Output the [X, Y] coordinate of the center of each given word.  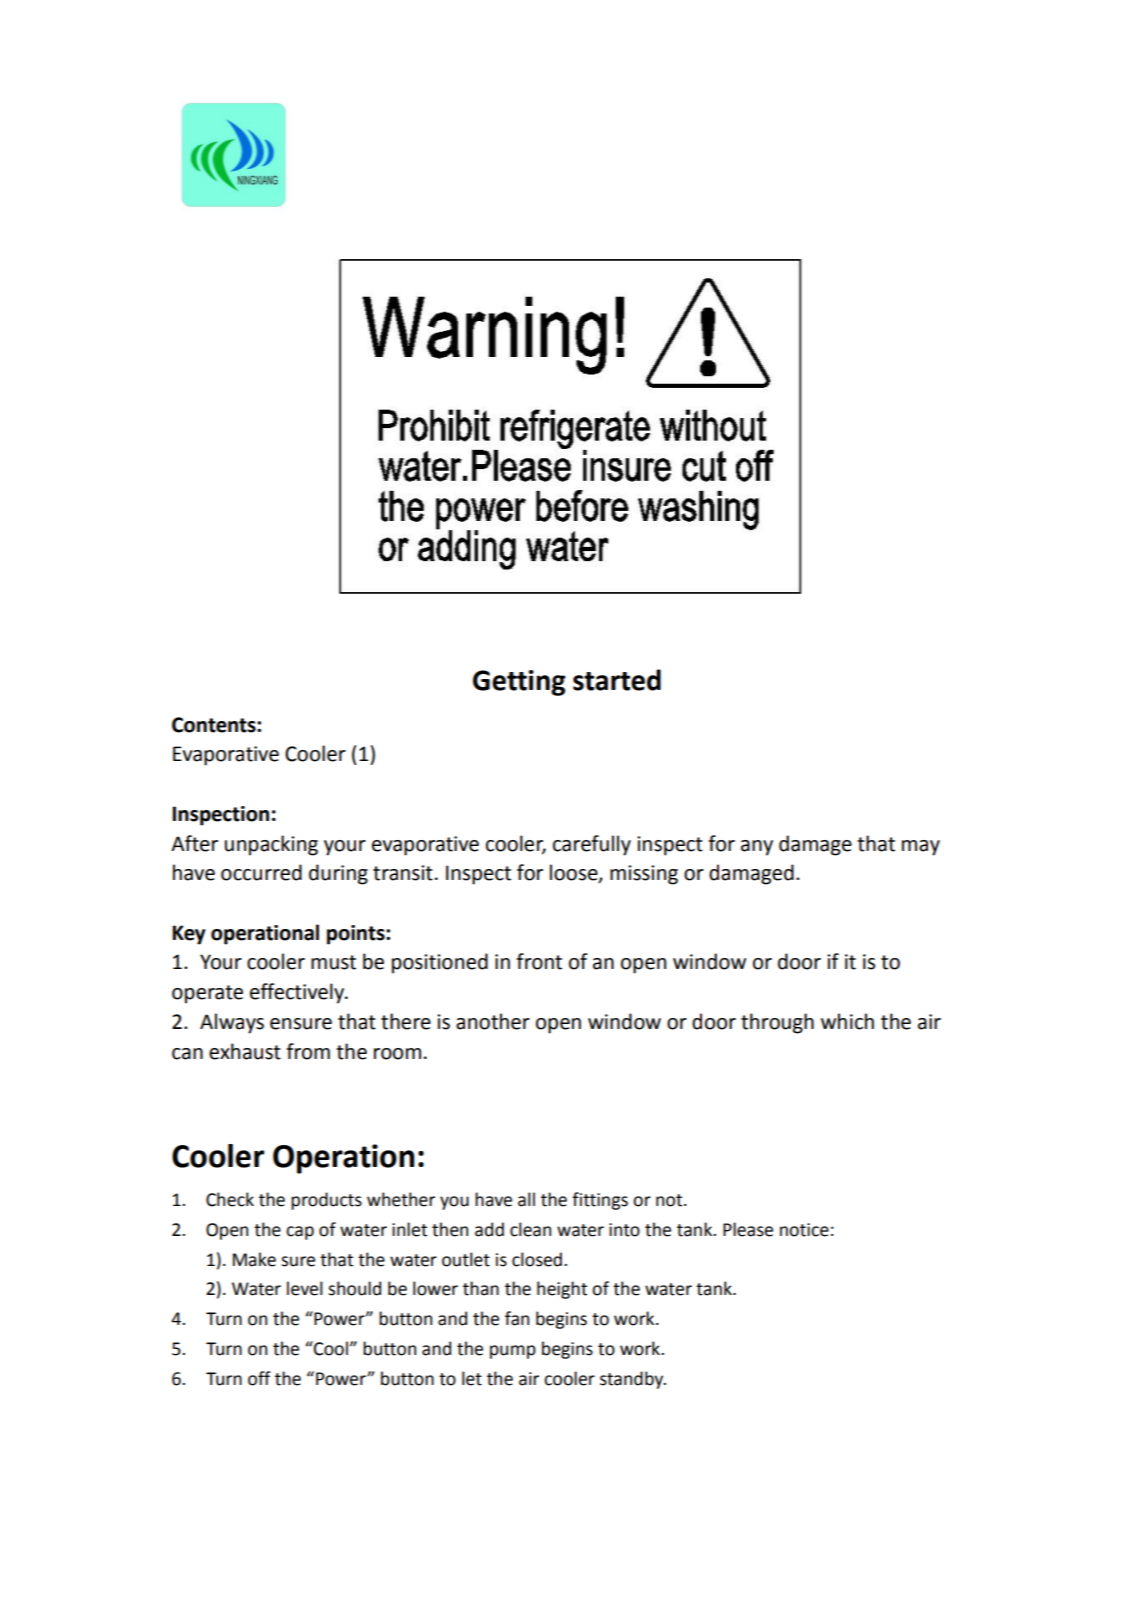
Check [230, 1199]
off [259, 1378]
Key [189, 935]
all [526, 1199]
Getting [519, 683]
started [617, 680]
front [539, 961]
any [757, 848]
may [921, 848]
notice [804, 1230]
